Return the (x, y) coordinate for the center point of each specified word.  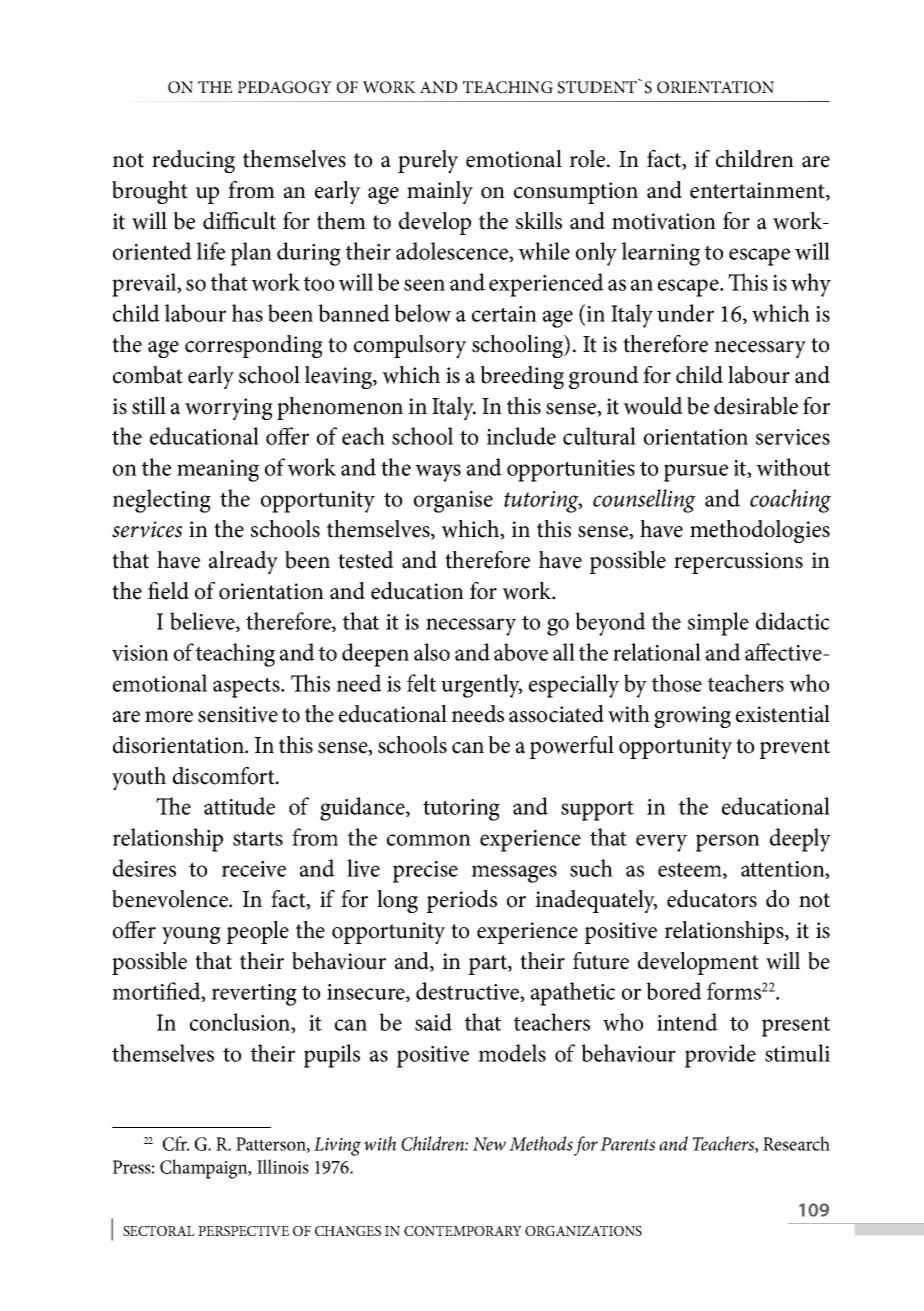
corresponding (254, 346)
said (433, 1022)
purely (428, 161)
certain (504, 314)
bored (673, 991)
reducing (193, 161)
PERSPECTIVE (243, 1230)
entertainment (758, 191)
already (243, 562)
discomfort (225, 776)
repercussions (738, 563)
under (685, 313)
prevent (795, 749)
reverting (254, 995)
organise (453, 502)
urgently (481, 686)
